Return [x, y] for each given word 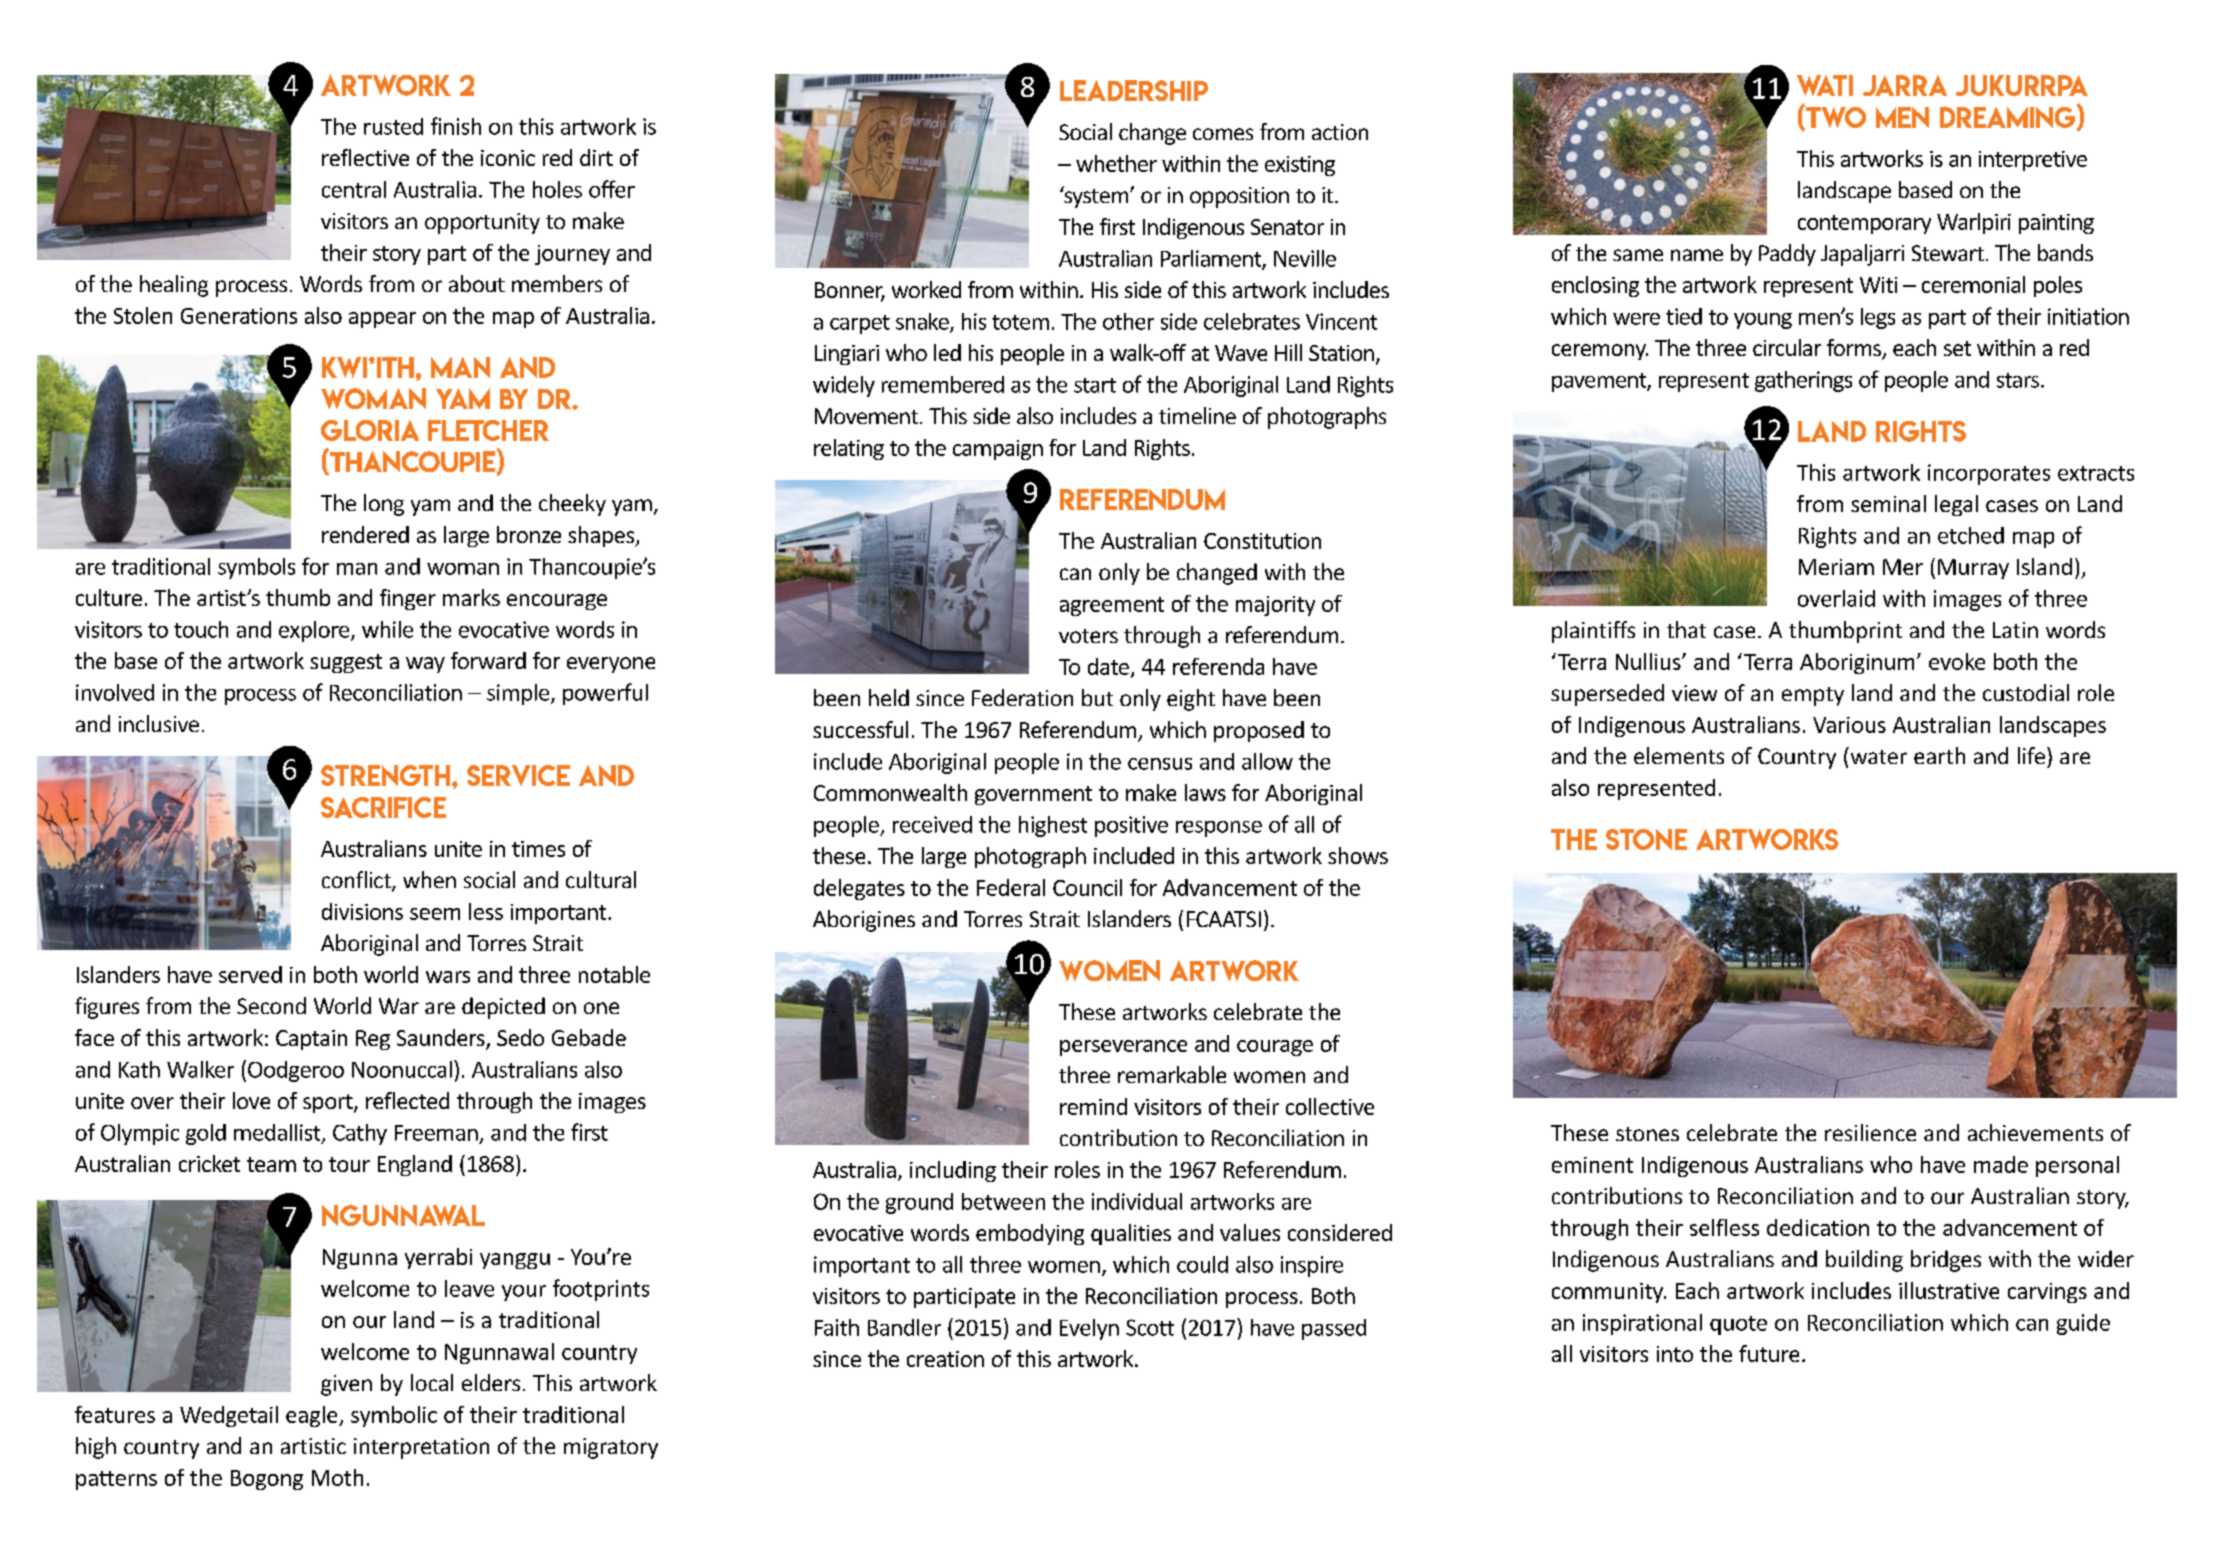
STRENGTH [385, 775]
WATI [1825, 85]
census [1160, 764]
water [1877, 755]
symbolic [394, 1416]
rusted [393, 126]
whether [1116, 163]
